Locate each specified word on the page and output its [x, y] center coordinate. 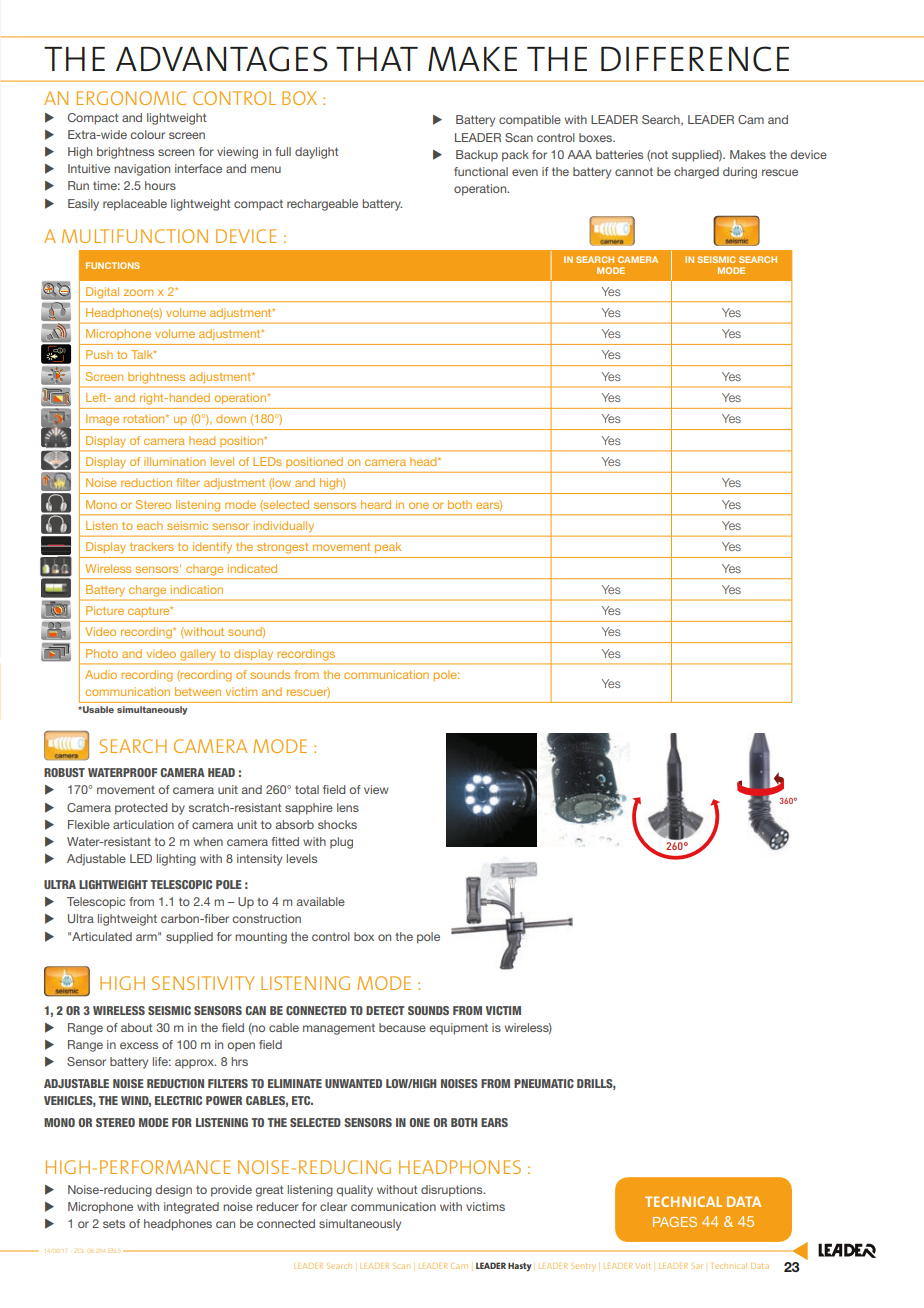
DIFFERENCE [695, 59]
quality [354, 1191]
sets [114, 1224]
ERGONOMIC [131, 98]
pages [675, 1222]
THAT [377, 59]
